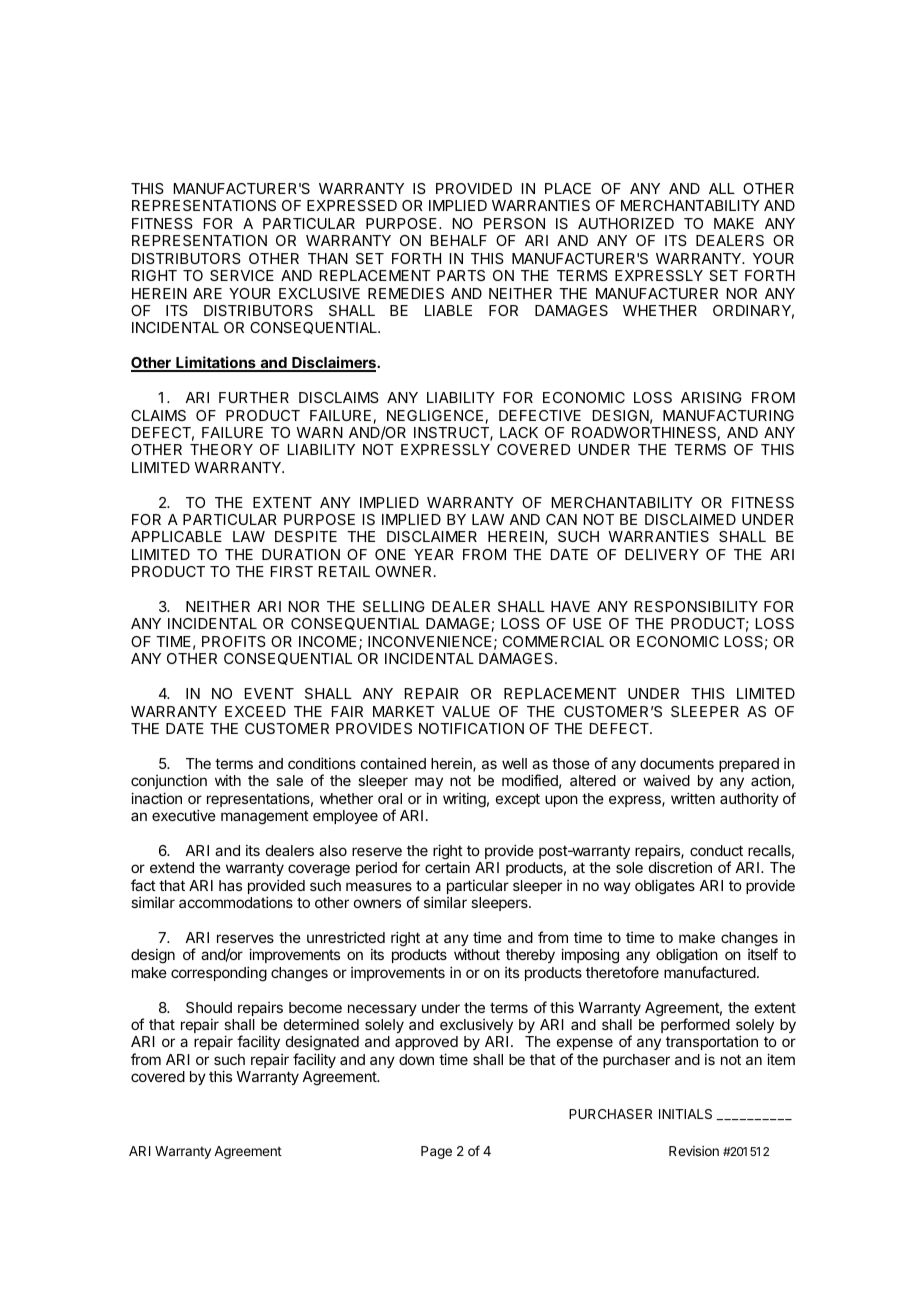  I want to click on AUTHORIZED, so click(626, 223).
